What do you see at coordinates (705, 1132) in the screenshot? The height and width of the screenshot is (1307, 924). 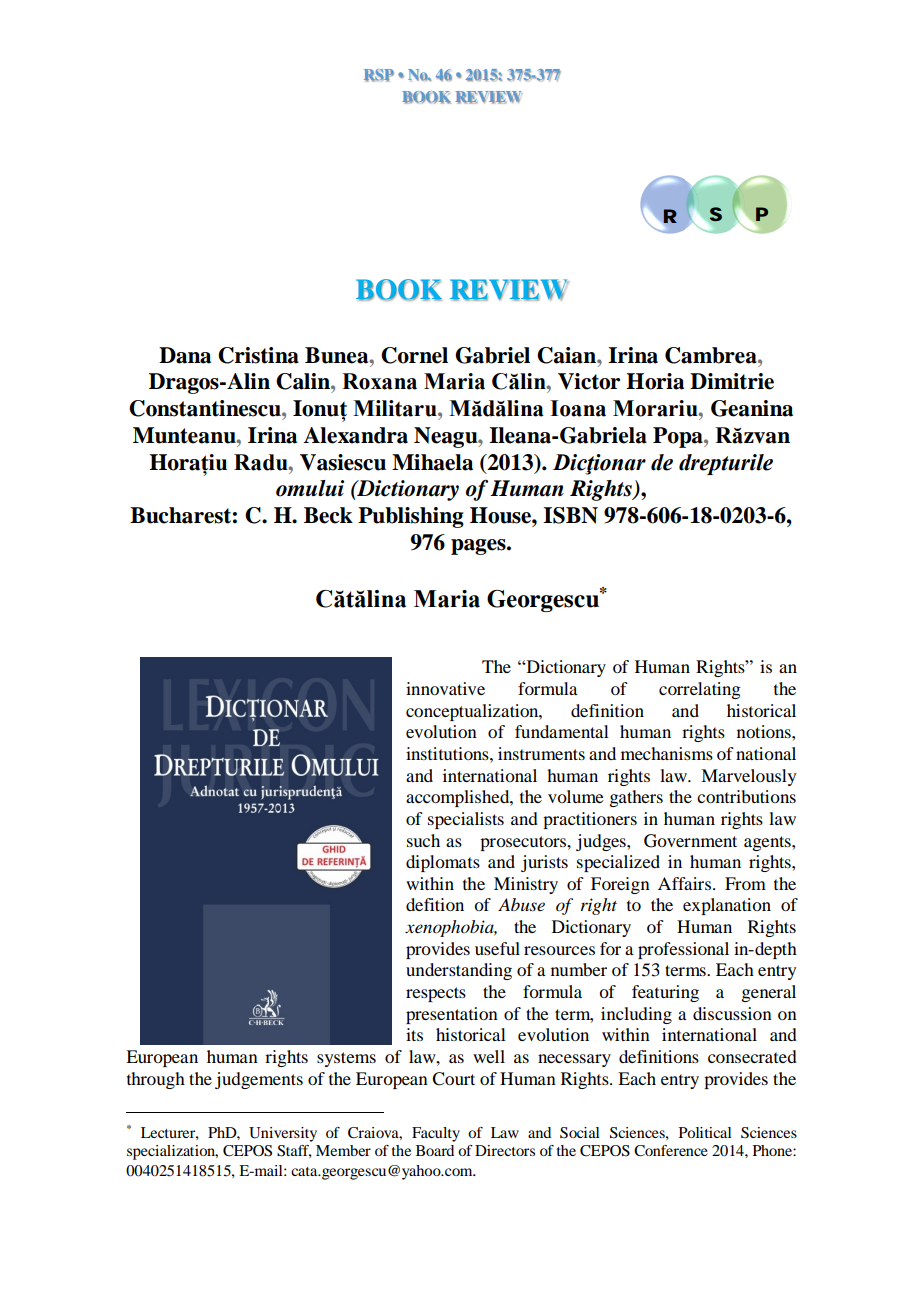 I see `Political` at bounding box center [705, 1132].
